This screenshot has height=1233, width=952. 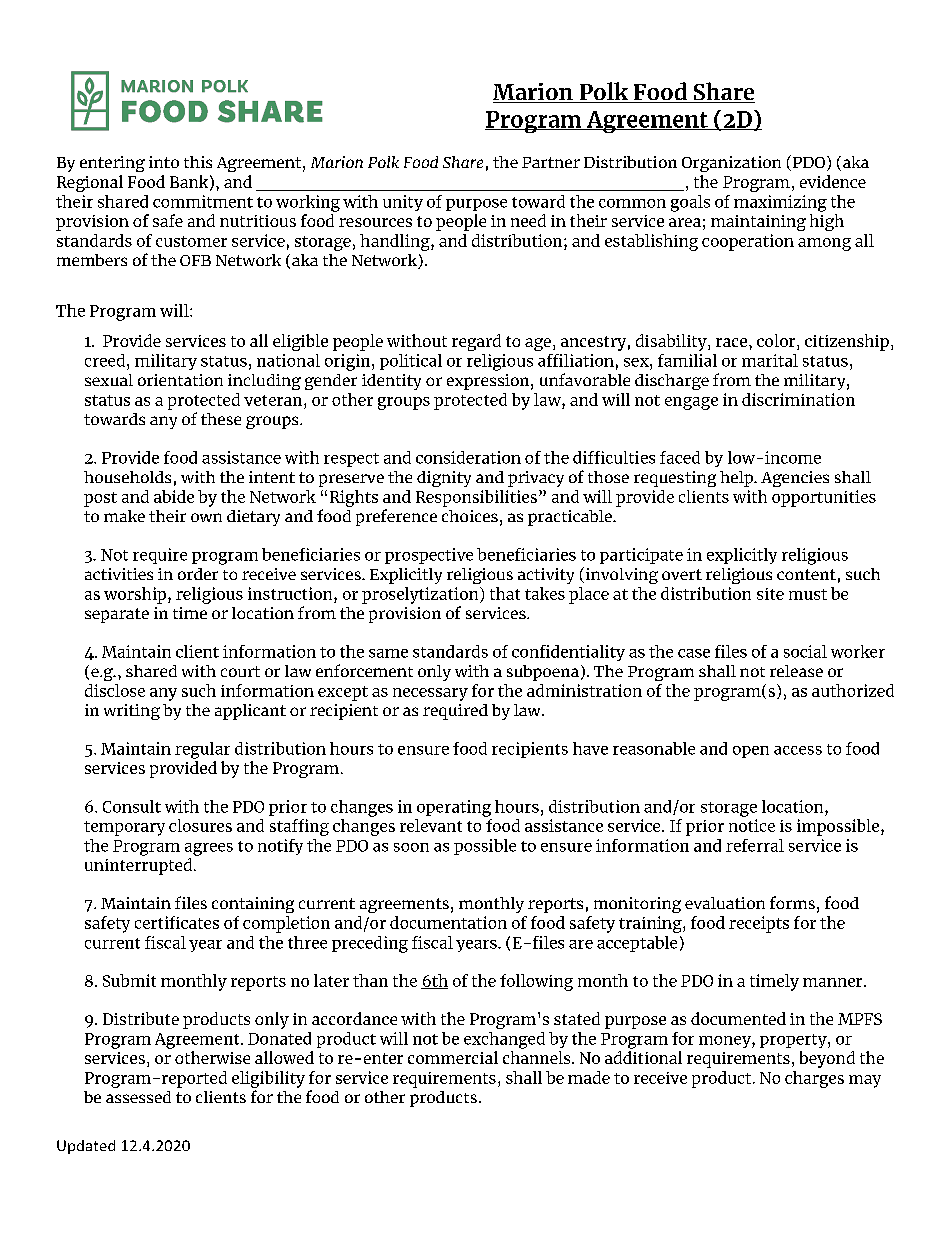 I want to click on social, so click(x=805, y=651).
